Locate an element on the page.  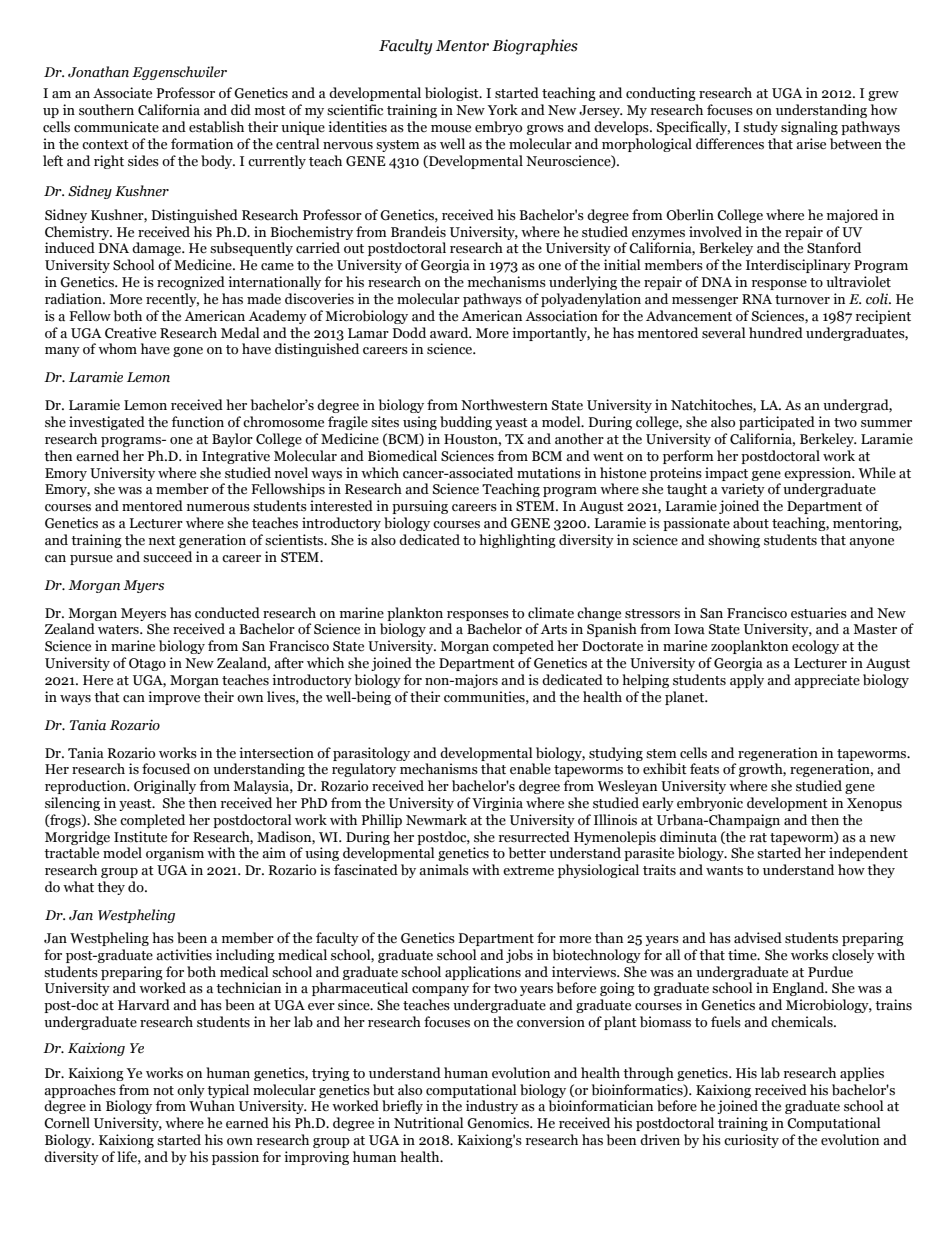
biologist is located at coordinates (453, 94).
